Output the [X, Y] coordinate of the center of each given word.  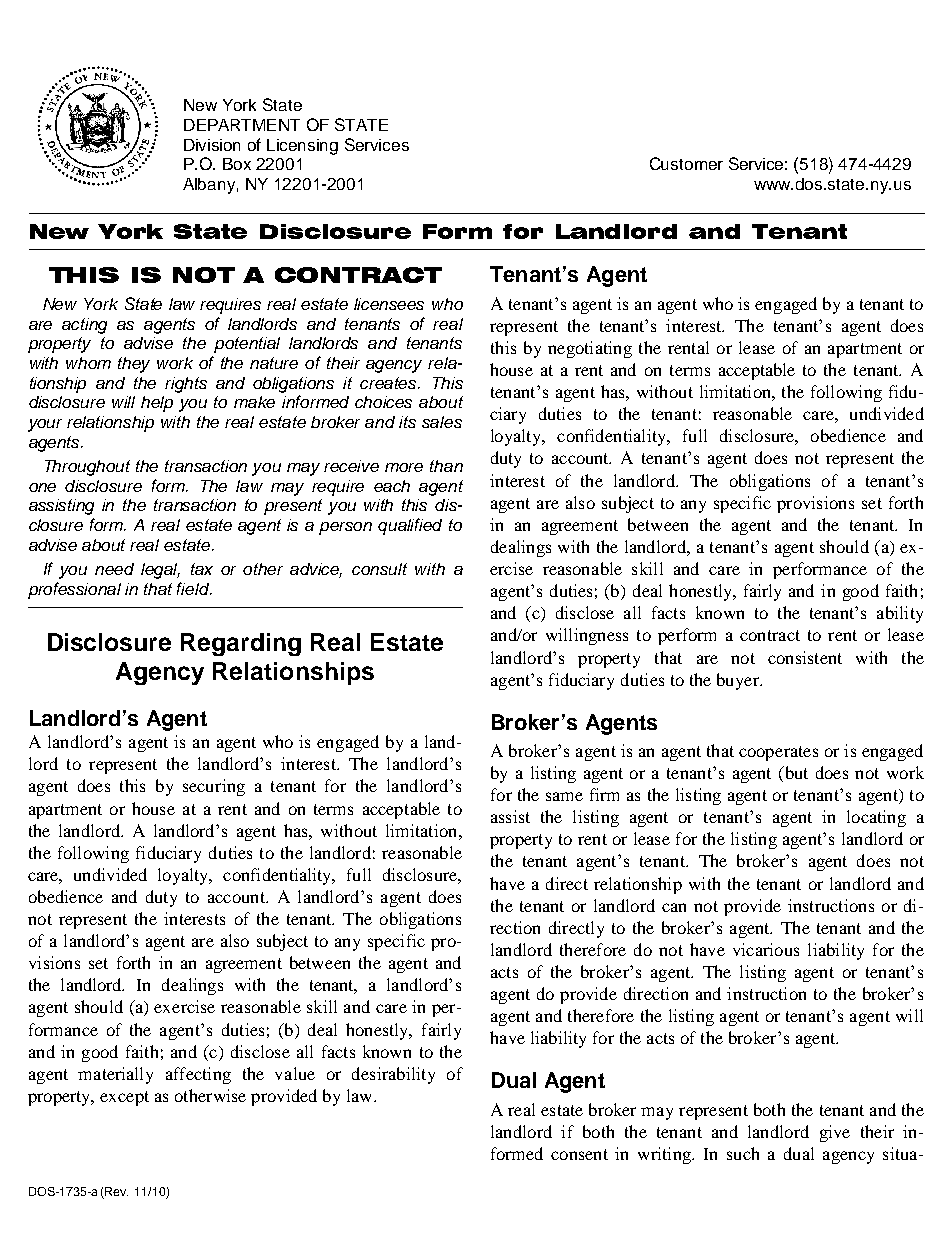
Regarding [241, 644]
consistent [805, 657]
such [743, 1153]
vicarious [766, 949]
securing [214, 787]
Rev [116, 1191]
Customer [686, 163]
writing [665, 1155]
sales [442, 422]
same [564, 796]
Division [212, 145]
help [157, 404]
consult [379, 569]
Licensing [302, 147]
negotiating [590, 349]
